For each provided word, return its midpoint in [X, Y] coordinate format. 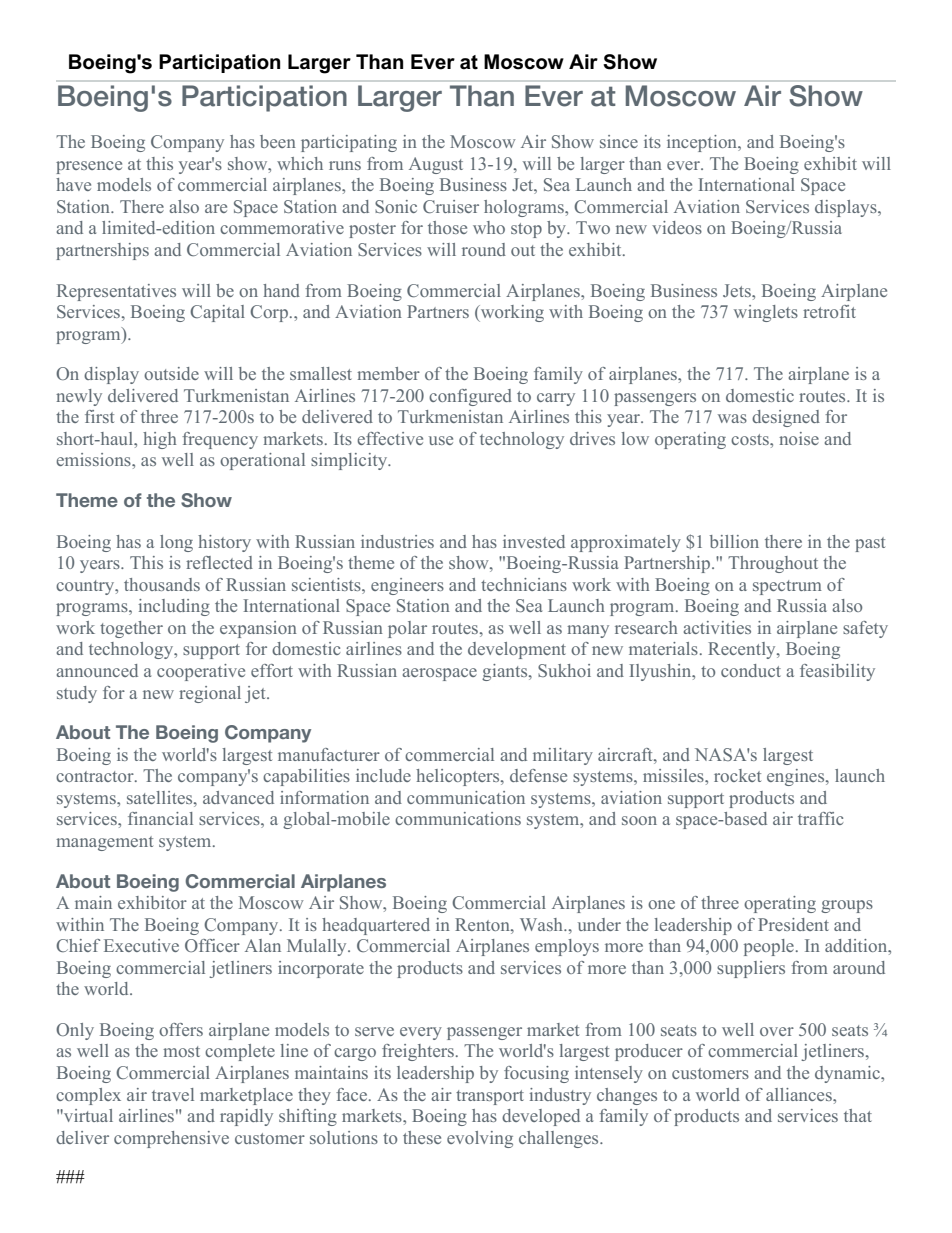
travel [173, 1094]
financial [160, 818]
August [436, 165]
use [441, 440]
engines [797, 777]
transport [490, 1097]
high [160, 440]
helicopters [459, 777]
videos [677, 227]
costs [751, 439]
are [216, 208]
